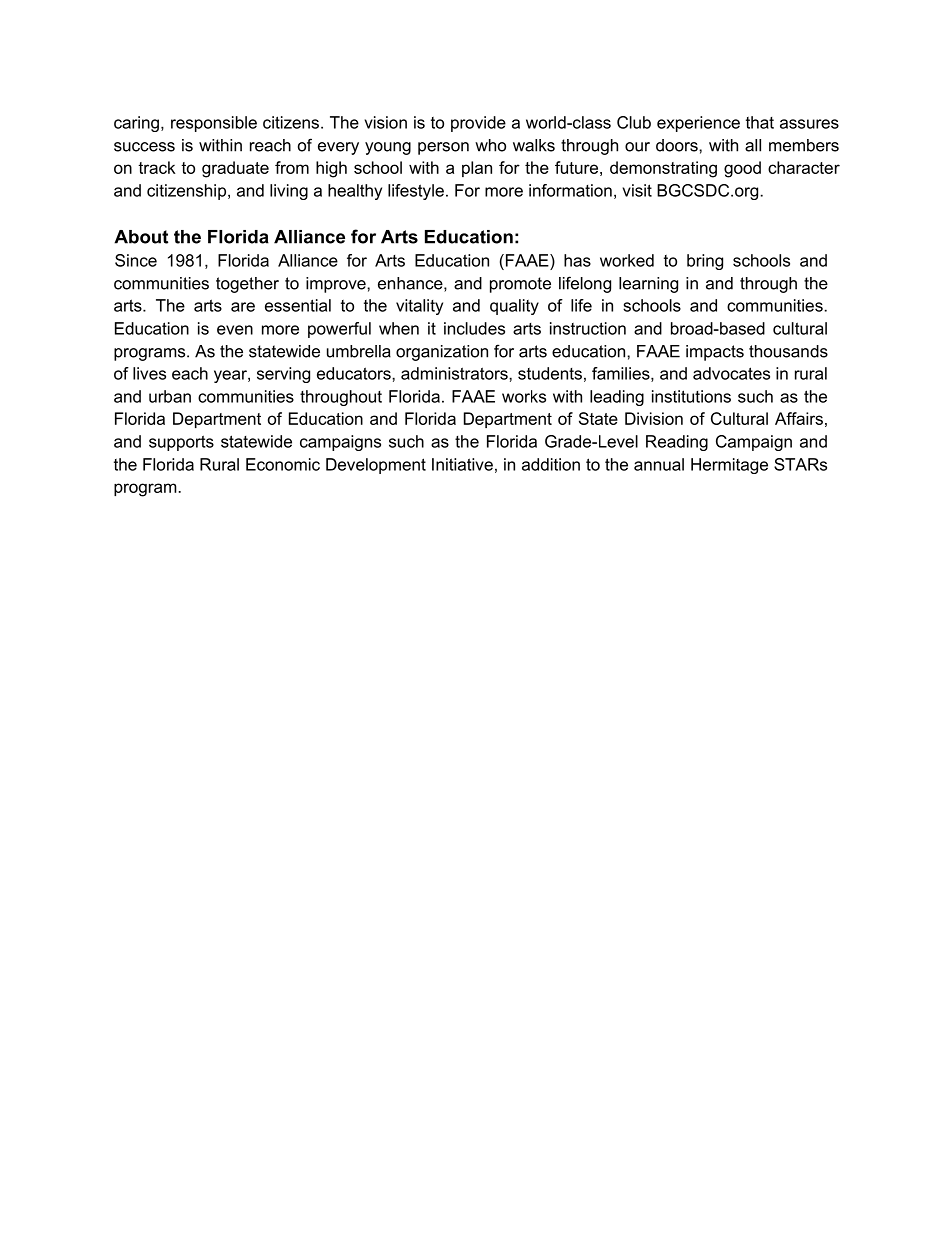 Image resolution: width=952 pixels, height=1233 pixels. Describe the element at coordinates (577, 260) in the screenshot. I see `has` at that location.
